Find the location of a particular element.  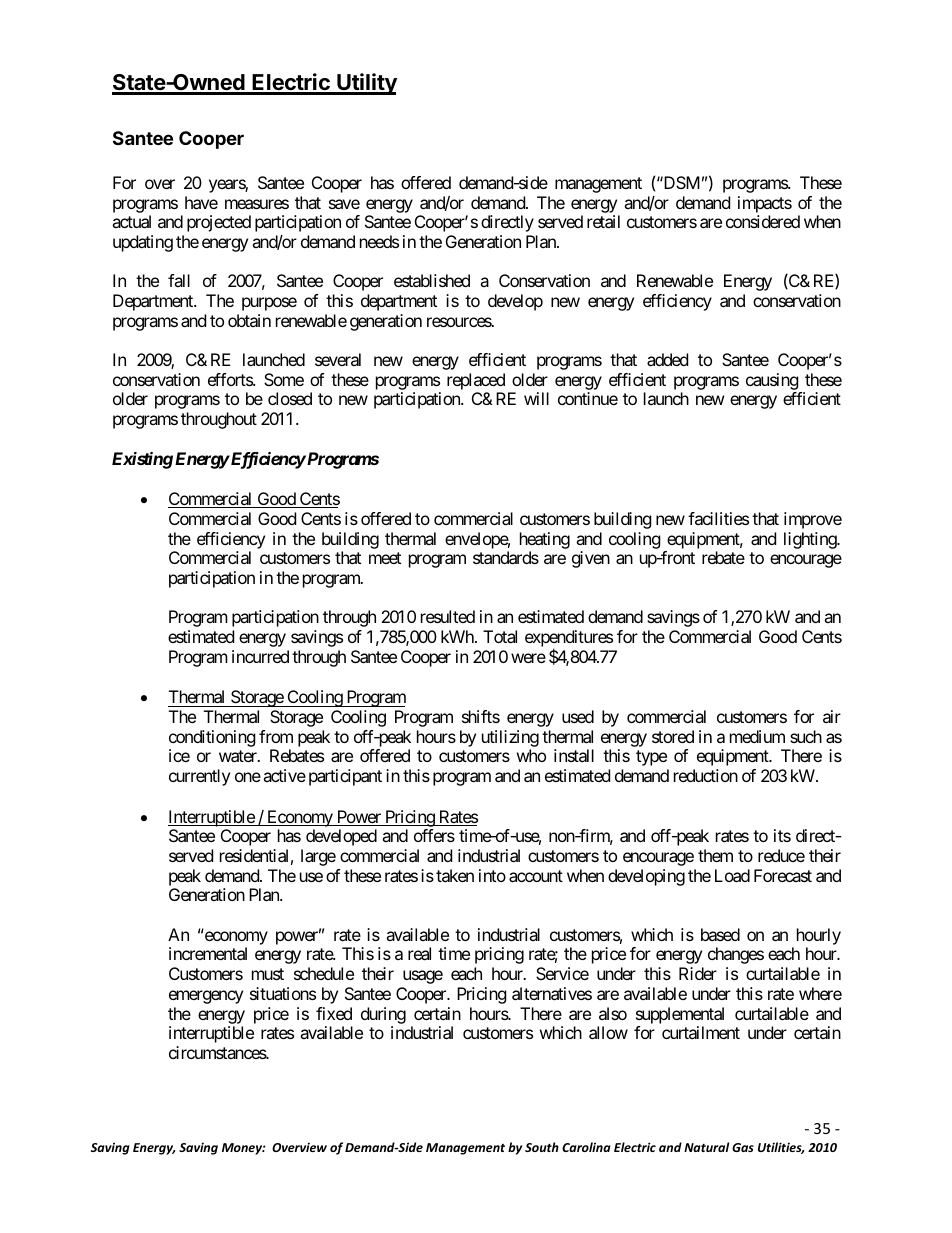

Utility is located at coordinates (366, 84).
